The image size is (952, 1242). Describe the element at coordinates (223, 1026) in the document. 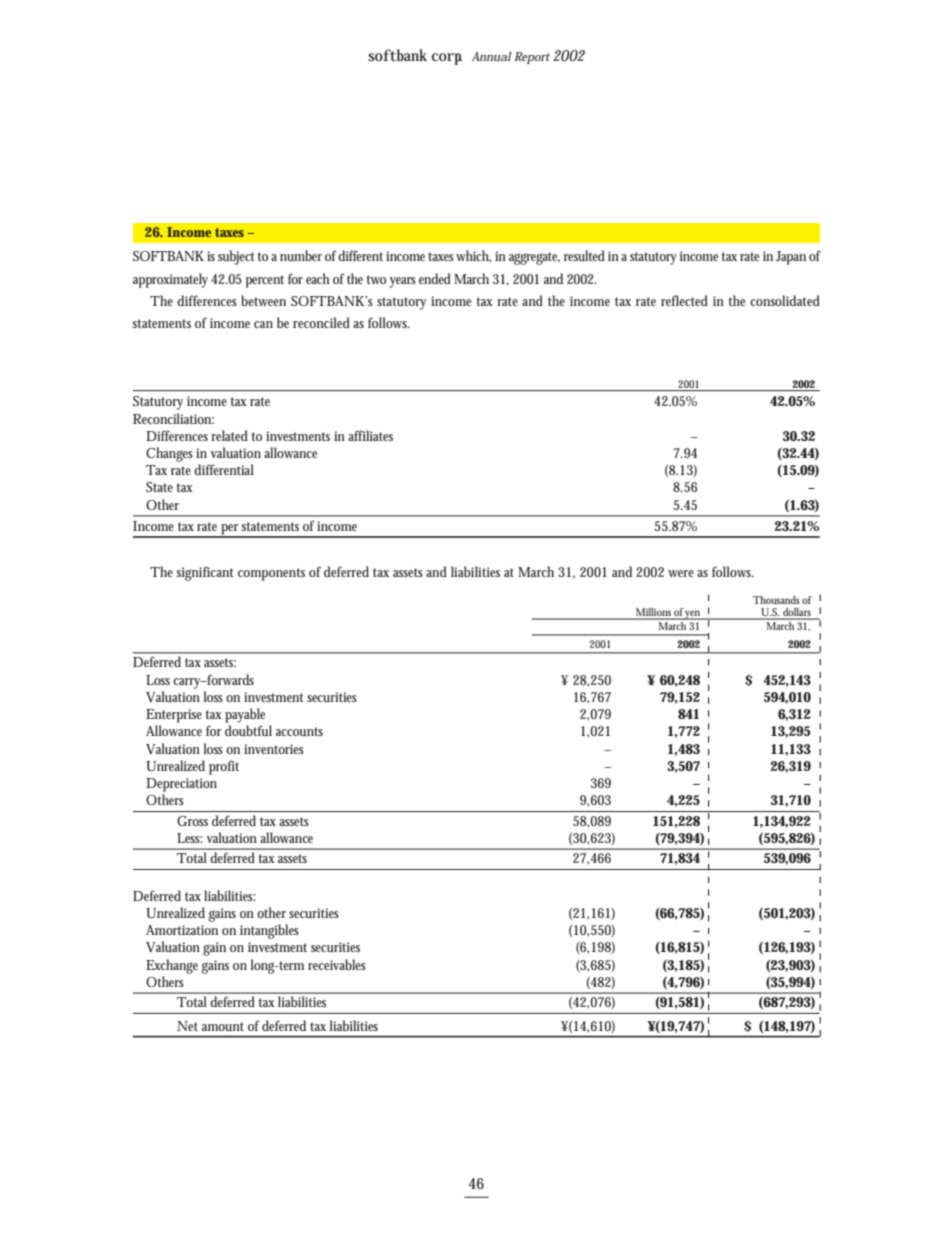

I see `amount` at that location.
